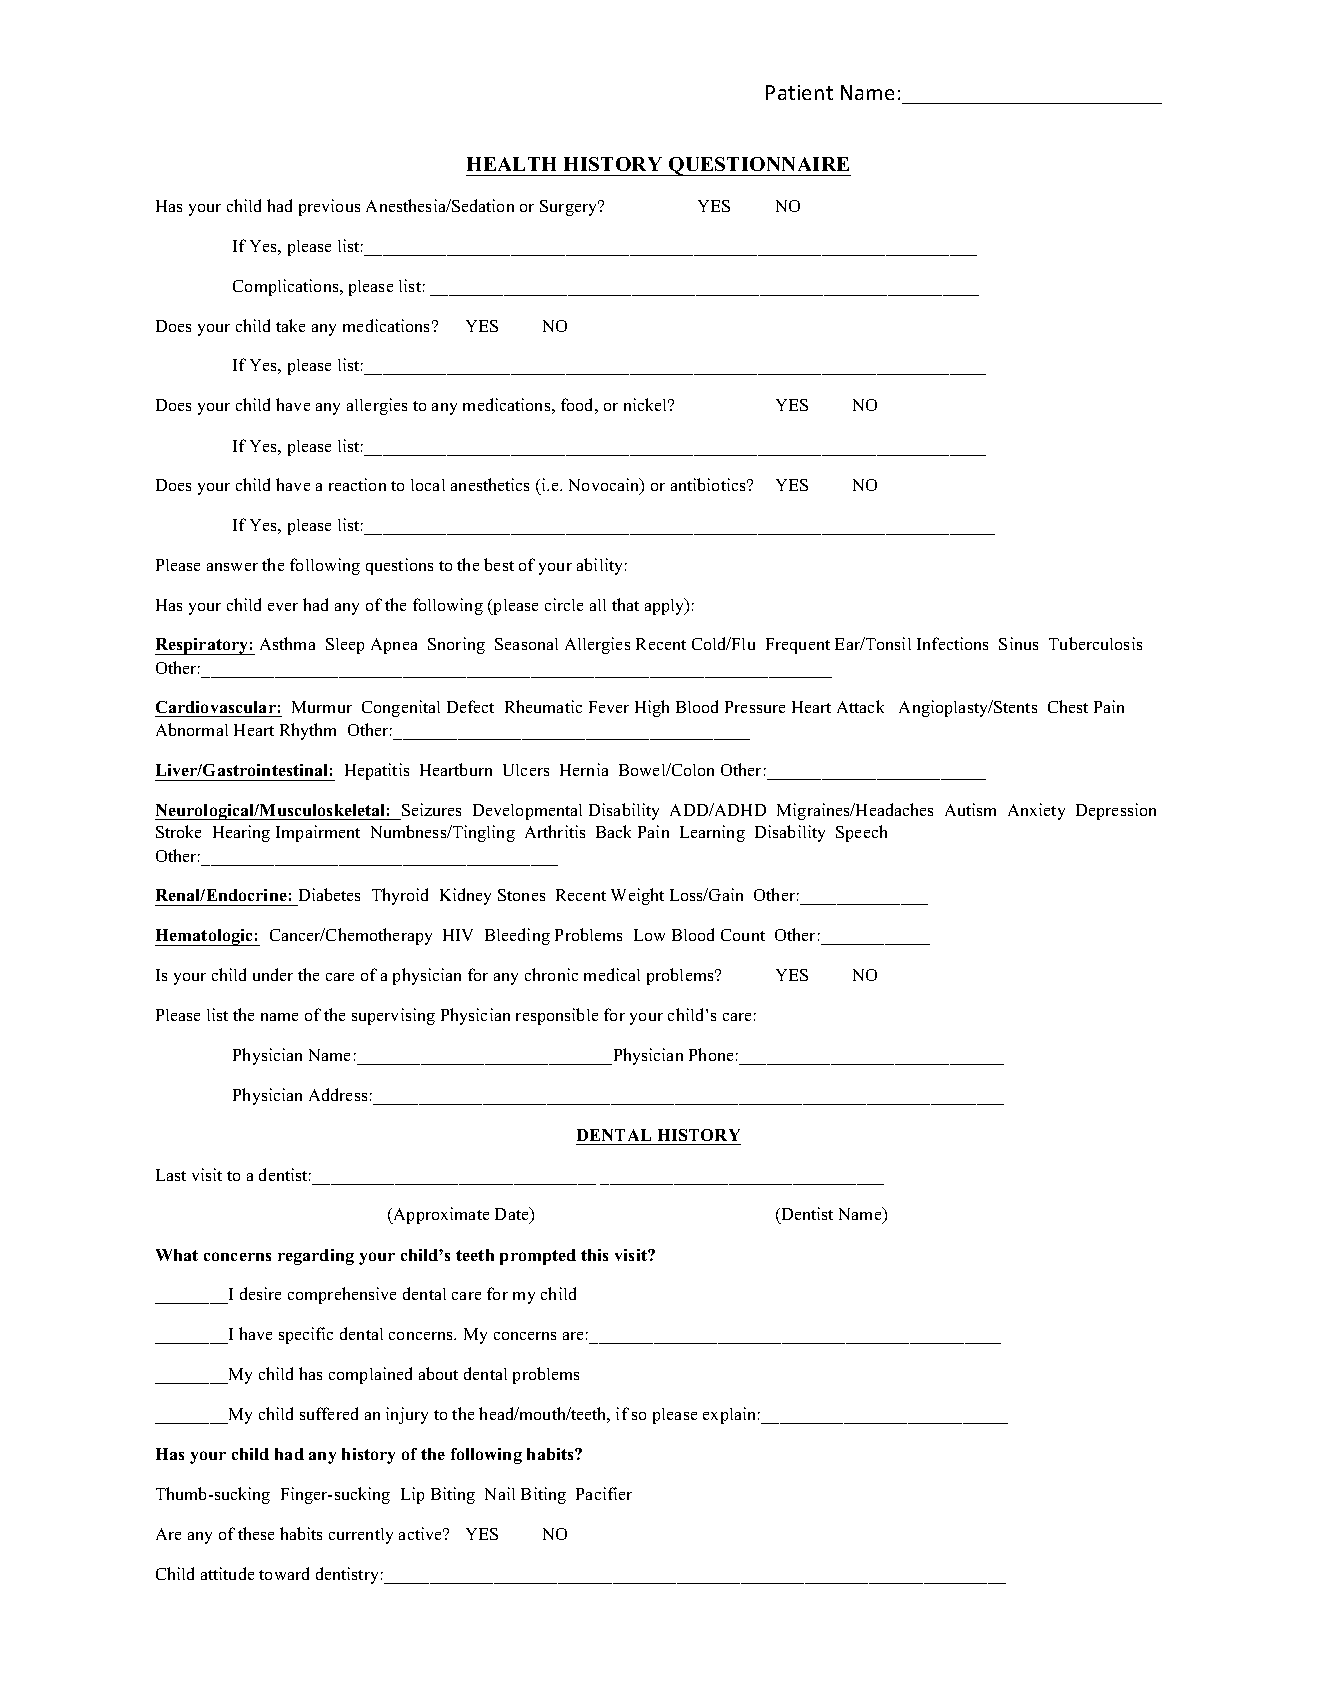 This screenshot has width=1317, height=1704. I want to click on Patient, so click(799, 92).
